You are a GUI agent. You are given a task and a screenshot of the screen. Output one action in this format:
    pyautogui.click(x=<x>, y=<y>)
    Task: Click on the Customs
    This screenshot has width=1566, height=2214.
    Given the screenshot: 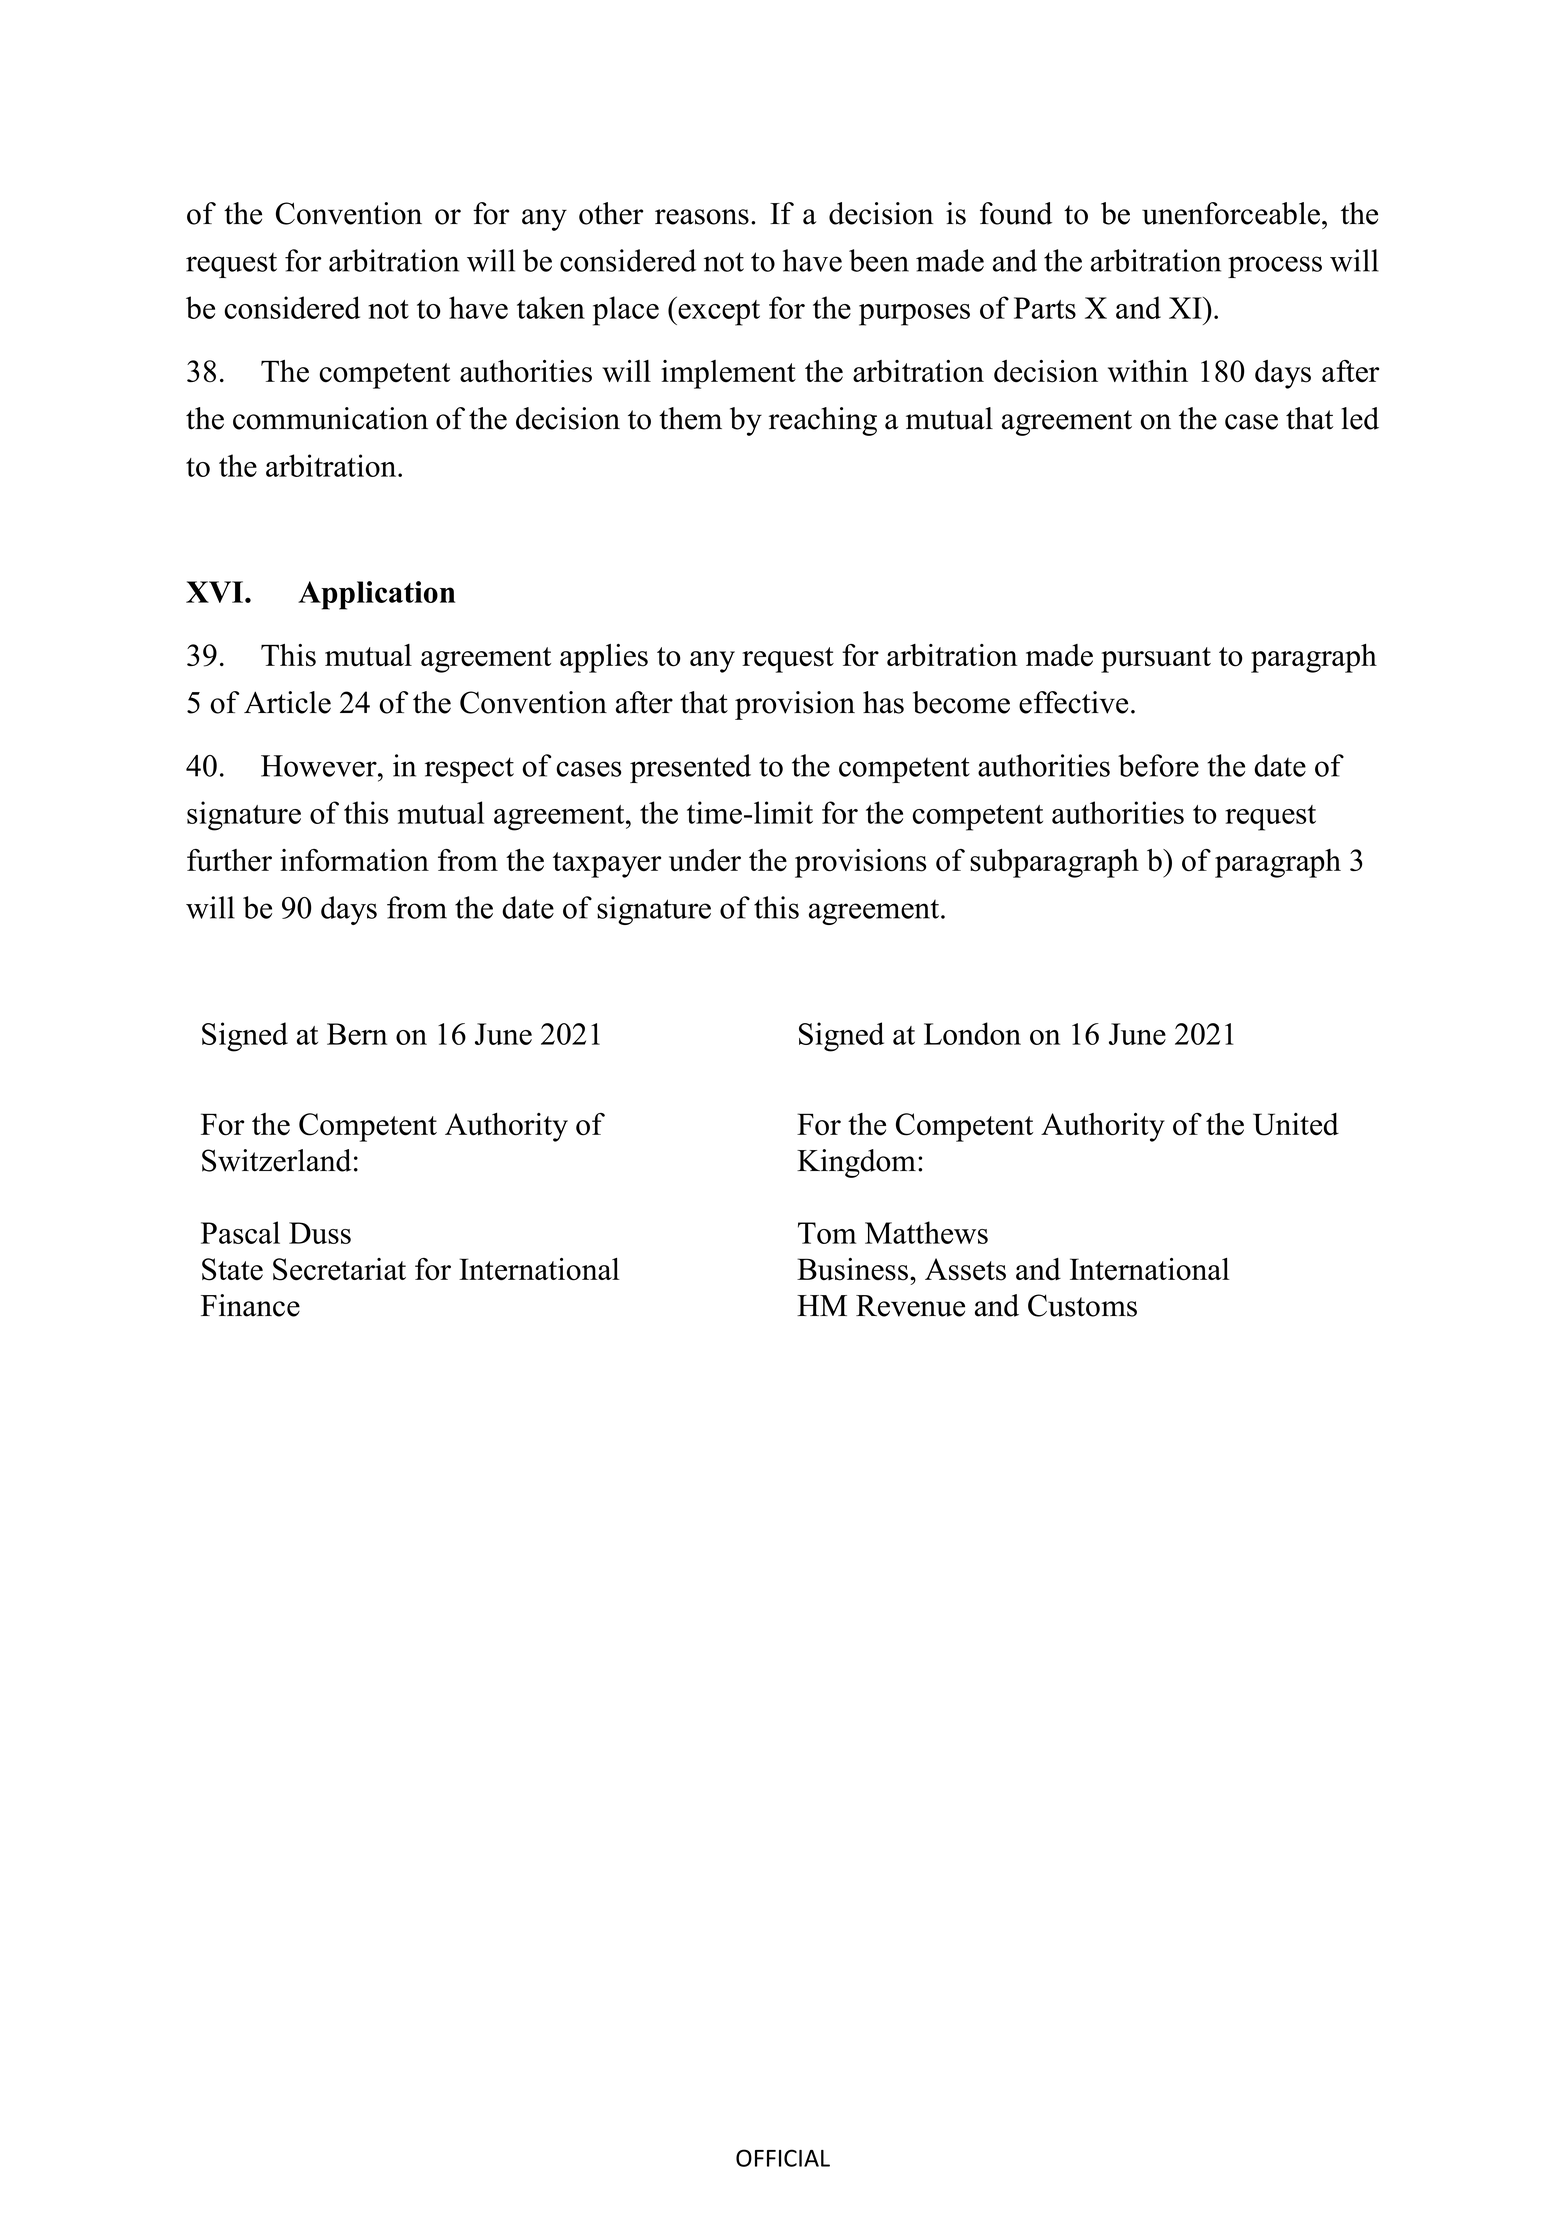 What is the action you would take?
    pyautogui.click(x=1082, y=1305)
